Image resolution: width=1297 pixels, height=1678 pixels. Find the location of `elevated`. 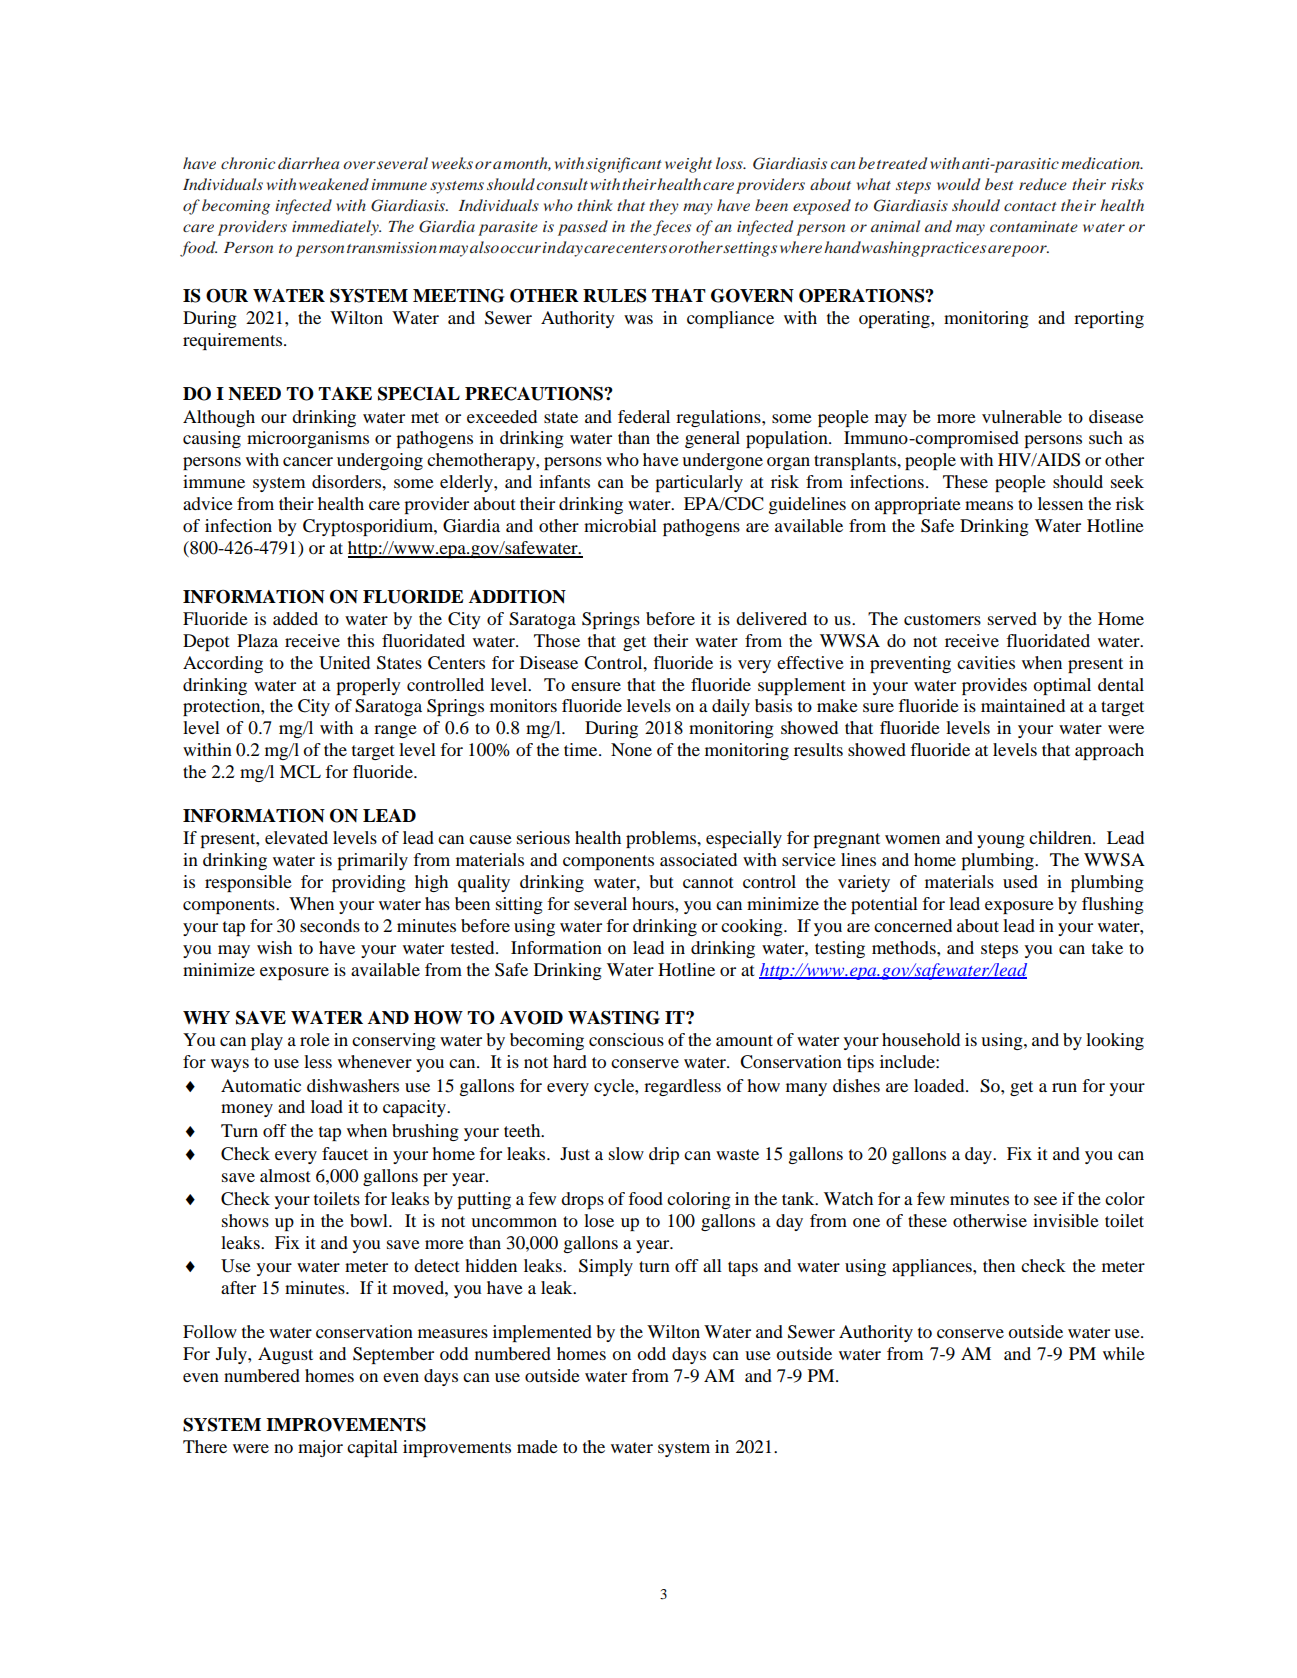

elevated is located at coordinates (296, 837).
